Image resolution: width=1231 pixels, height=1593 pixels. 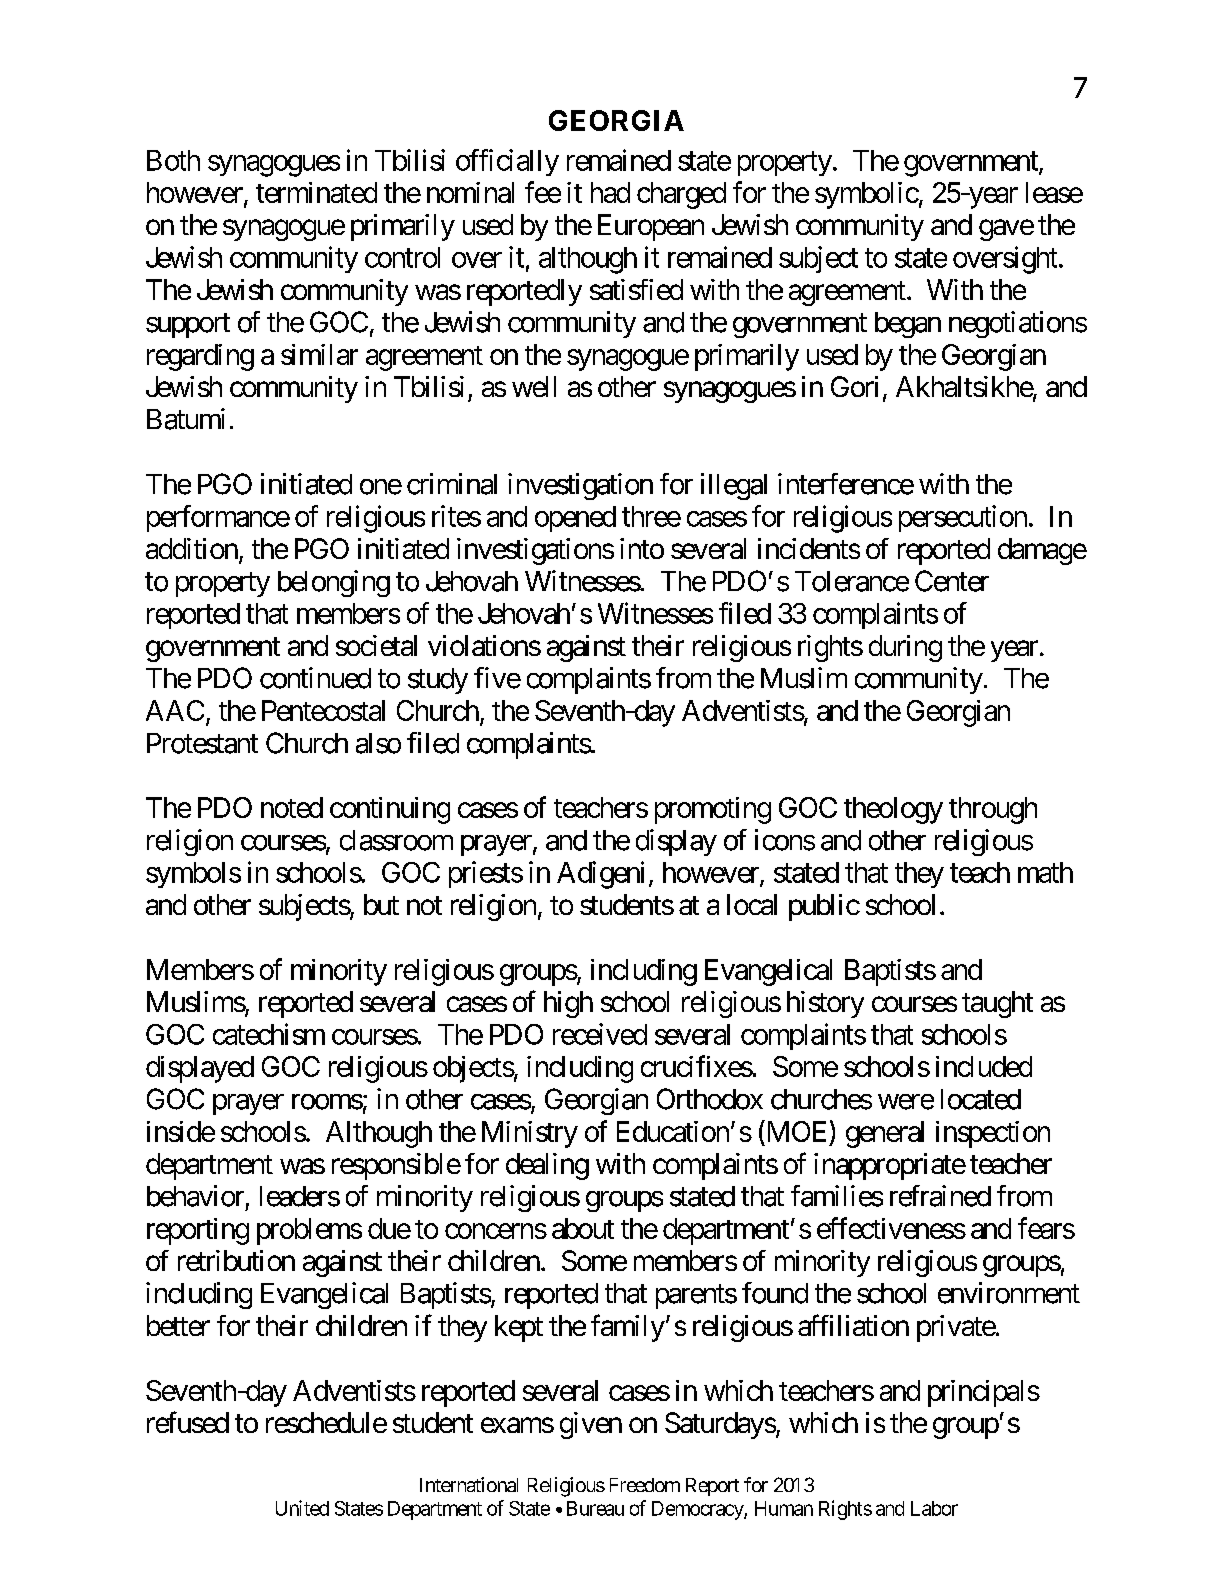 What do you see at coordinates (195, 1196) in the screenshot?
I see `behavior` at bounding box center [195, 1196].
